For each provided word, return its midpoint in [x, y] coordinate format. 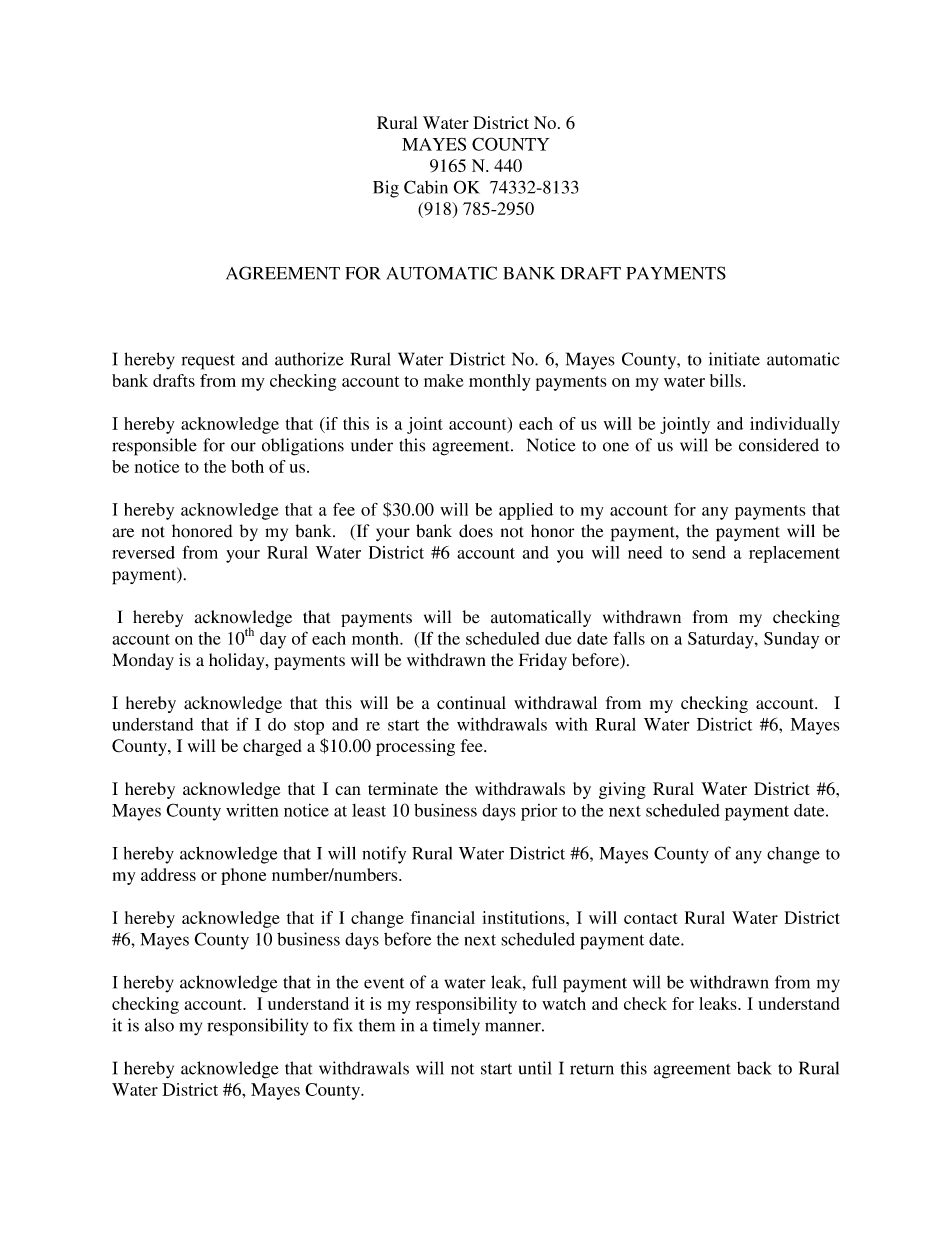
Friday [543, 661]
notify [384, 855]
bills [725, 380]
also [159, 1025]
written [252, 810]
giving [622, 790]
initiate [734, 359]
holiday [238, 661]
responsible [154, 447]
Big [386, 189]
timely [456, 1027]
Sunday [791, 640]
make [444, 380]
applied [526, 511]
